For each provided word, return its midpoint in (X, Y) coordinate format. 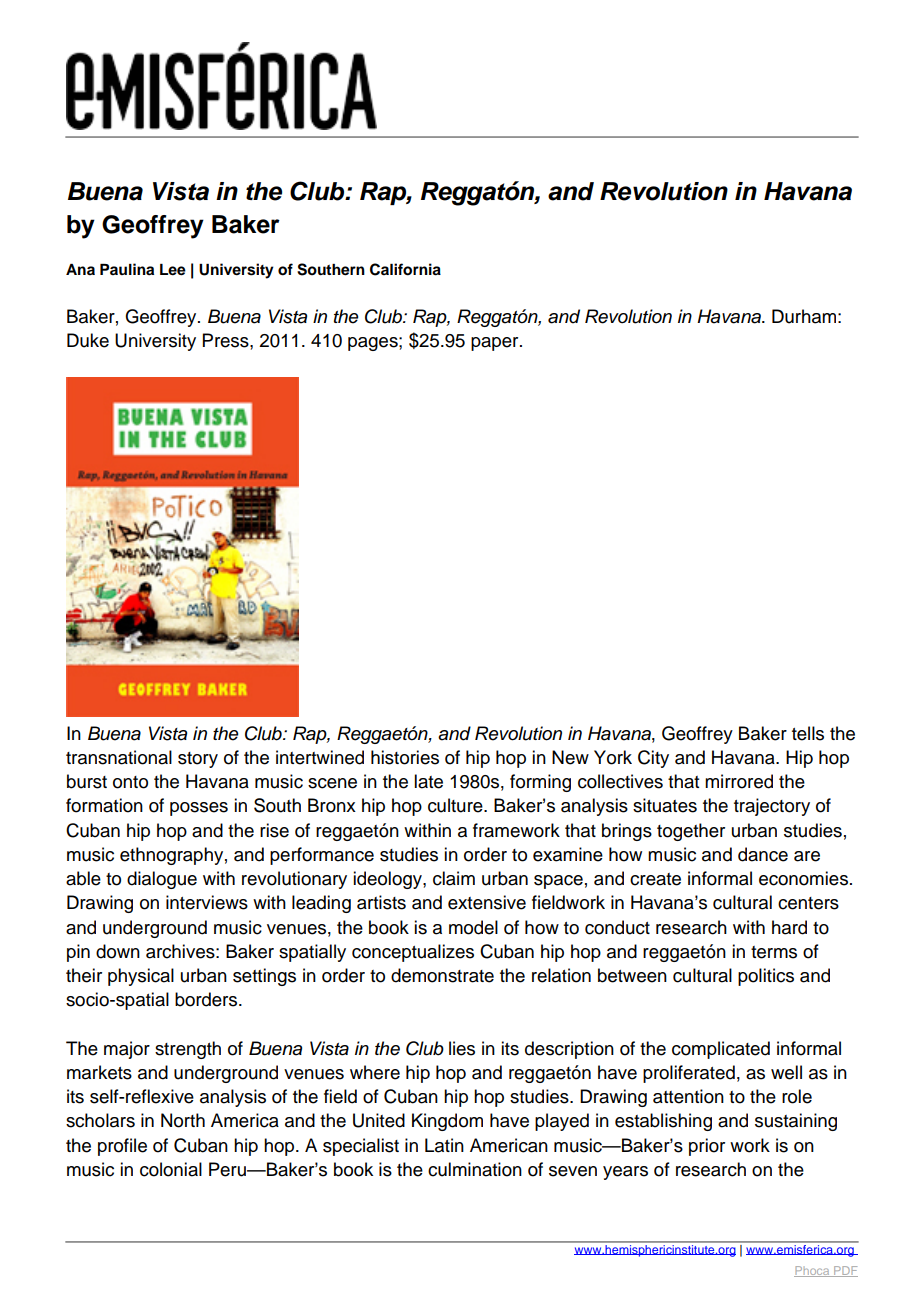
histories (405, 757)
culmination (475, 1169)
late (428, 781)
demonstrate (442, 975)
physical (141, 977)
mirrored (739, 781)
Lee (173, 270)
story (198, 760)
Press (227, 340)
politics (766, 977)
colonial (171, 1169)
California (405, 269)
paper (496, 344)
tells (808, 733)
